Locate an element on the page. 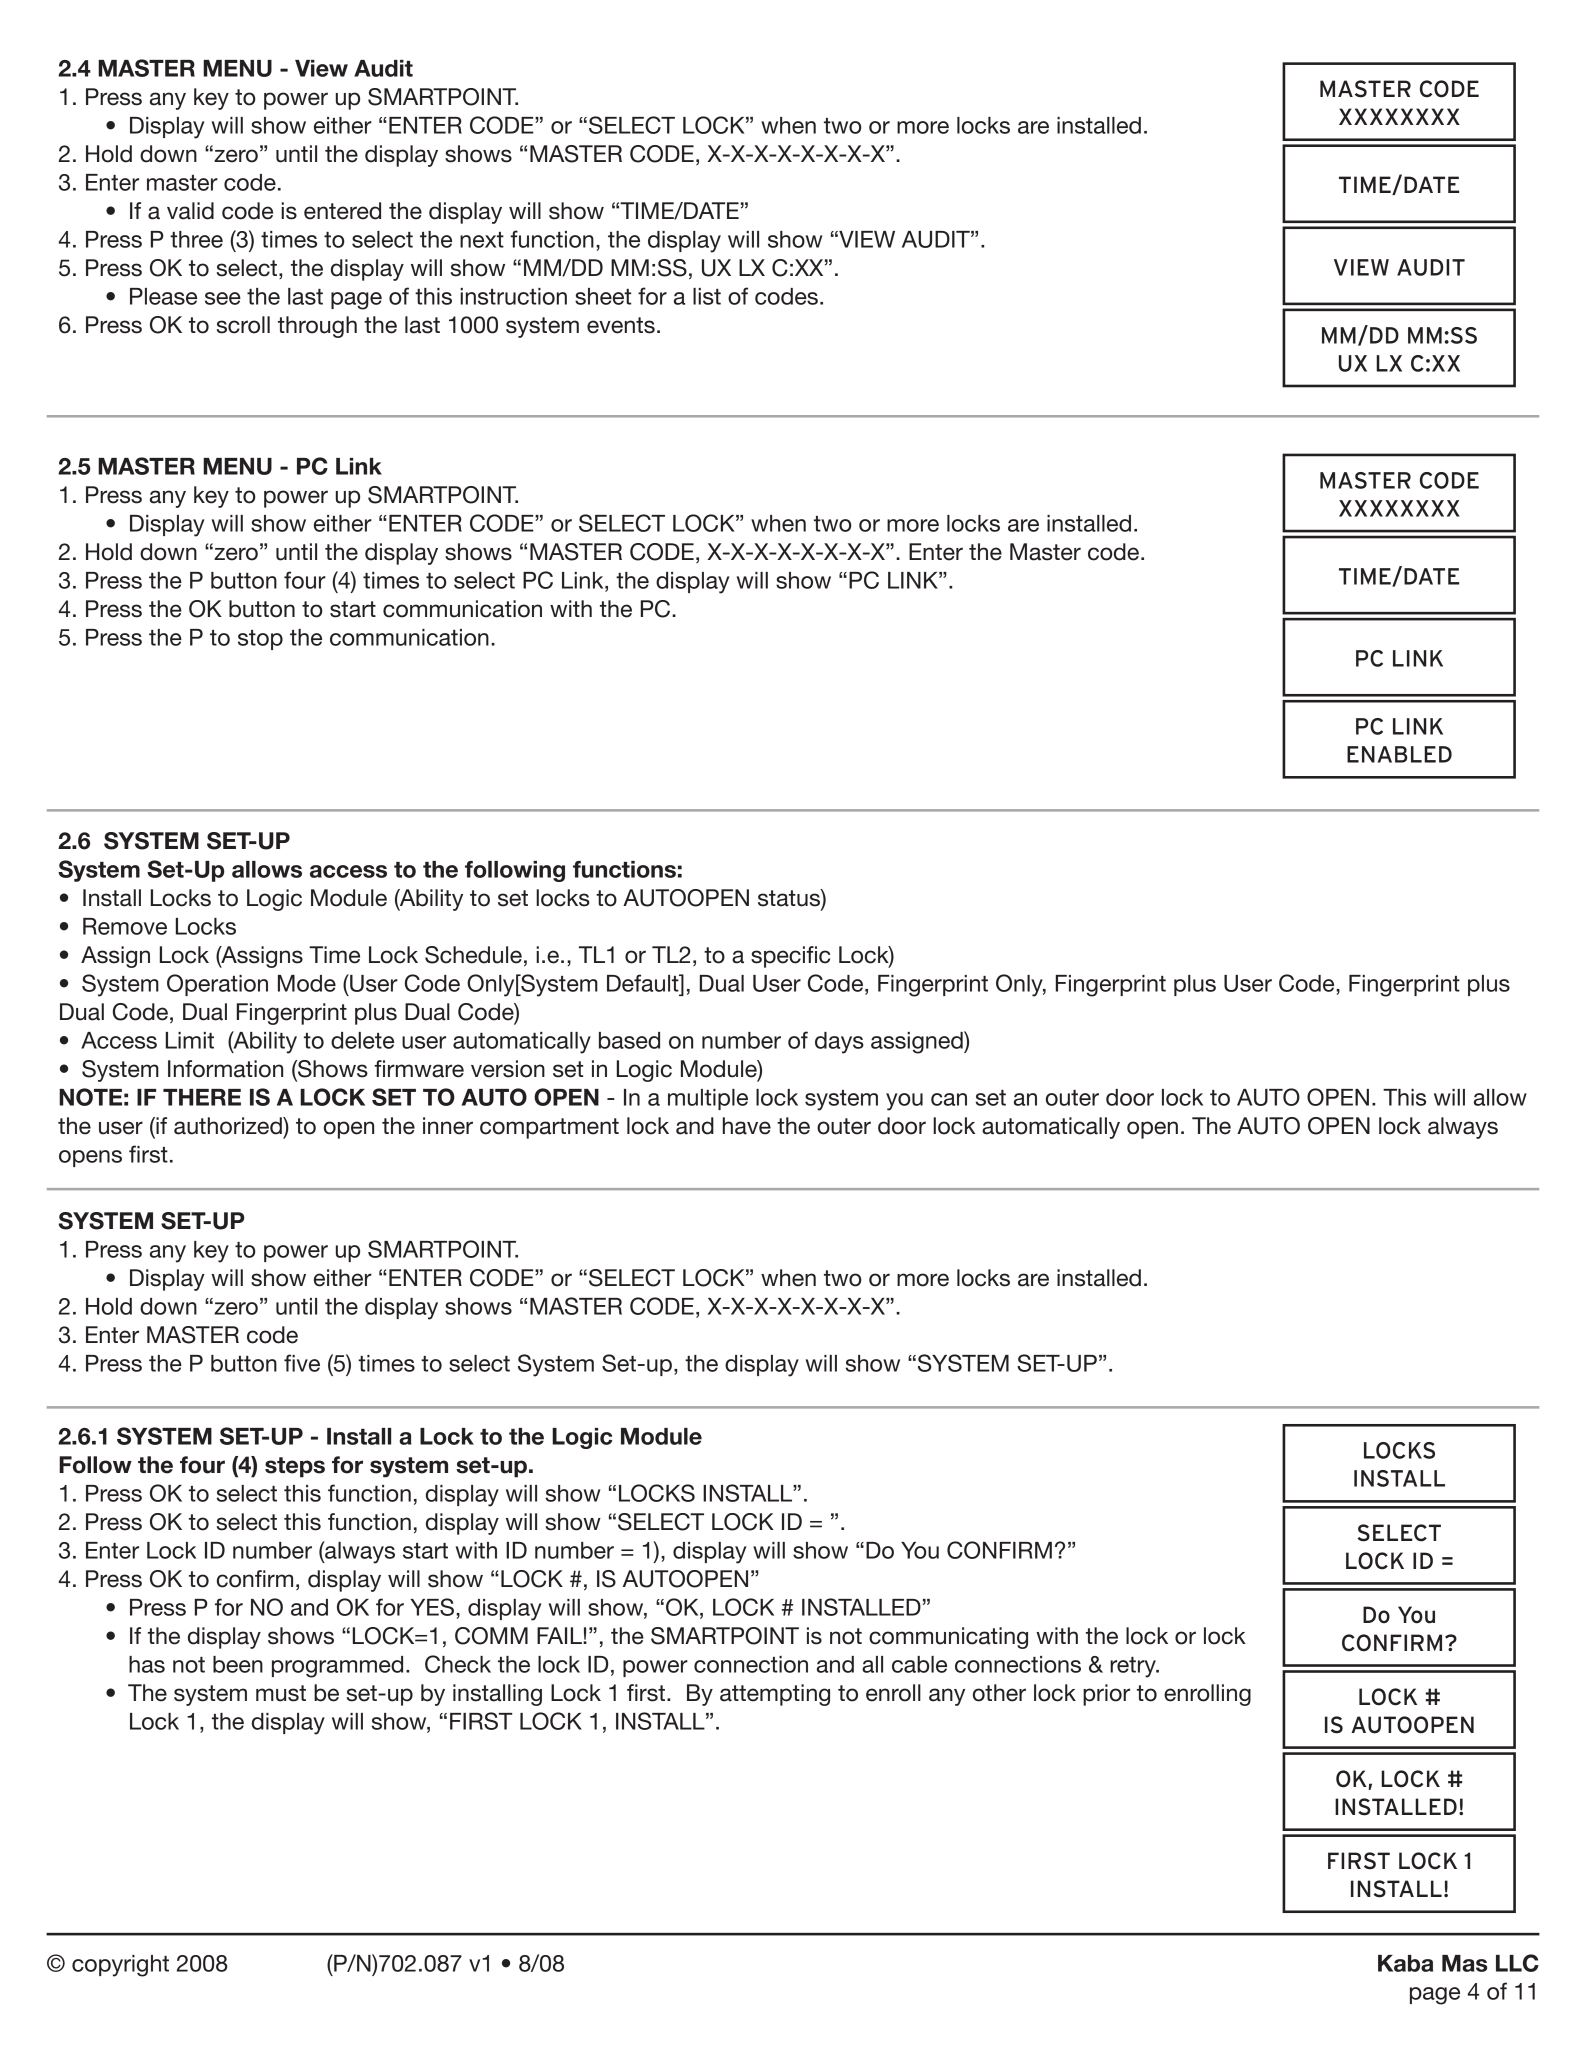 The height and width of the document is (2052, 1586). list is located at coordinates (707, 296).
